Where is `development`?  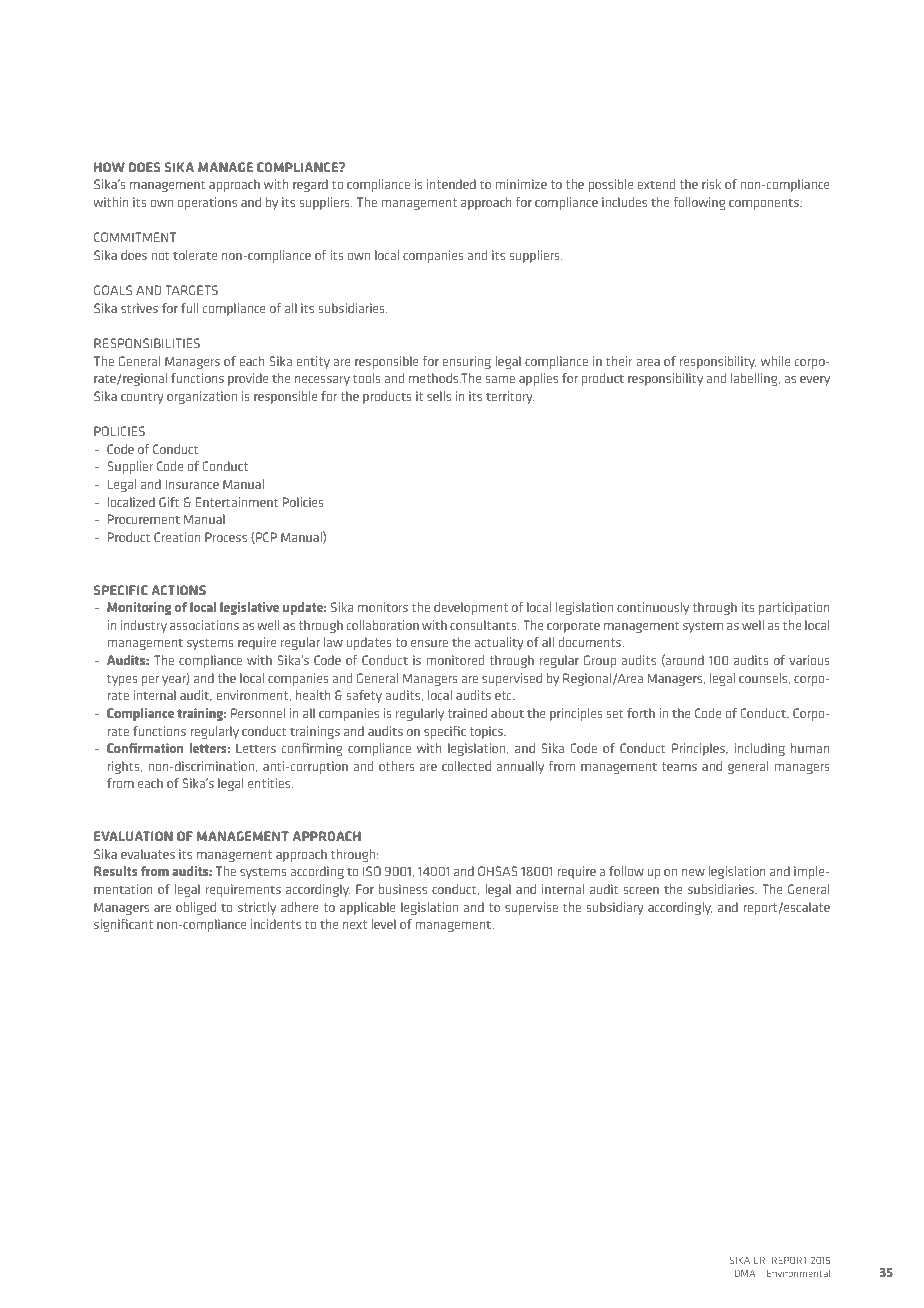
development is located at coordinates (471, 608).
